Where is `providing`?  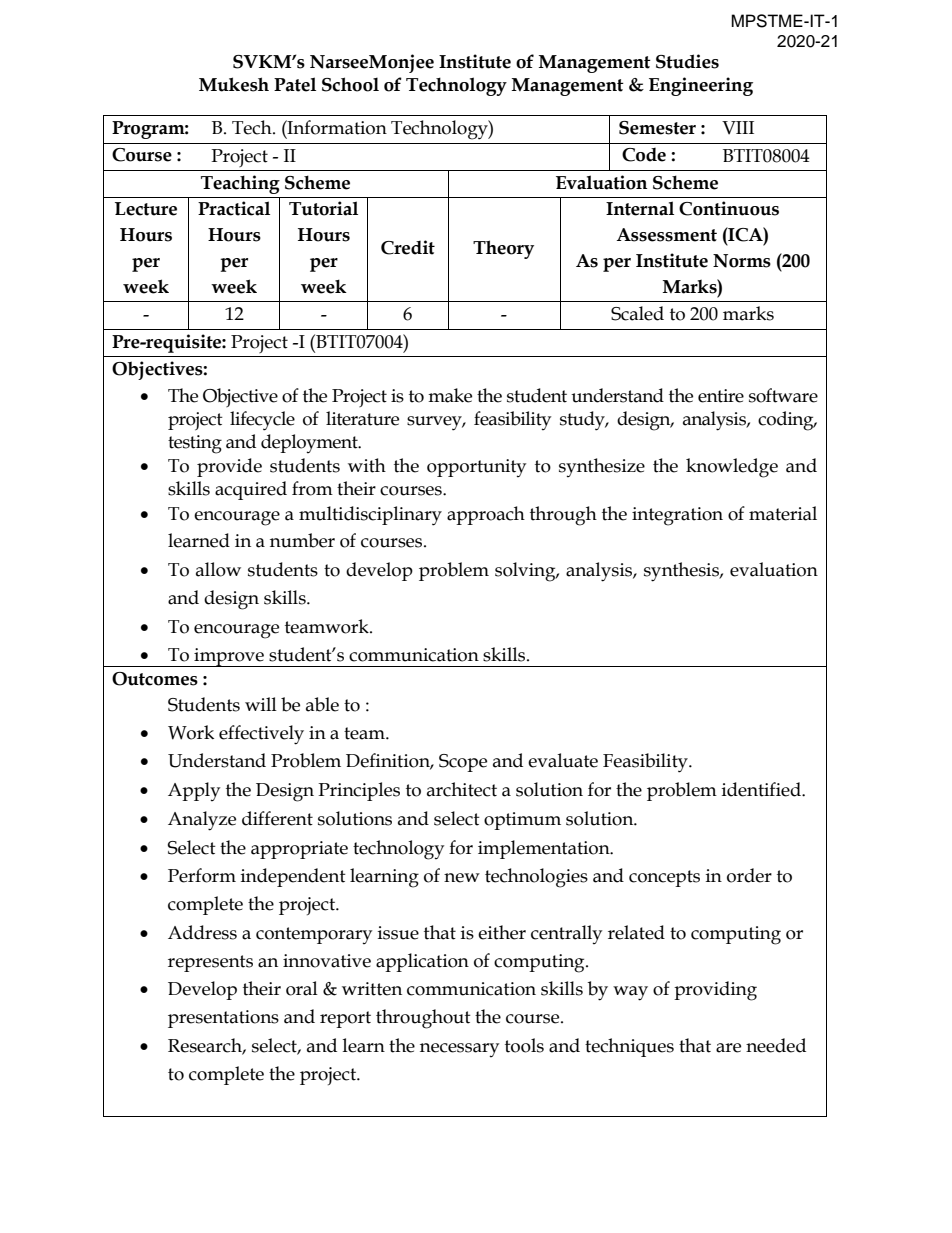 providing is located at coordinates (715, 991).
